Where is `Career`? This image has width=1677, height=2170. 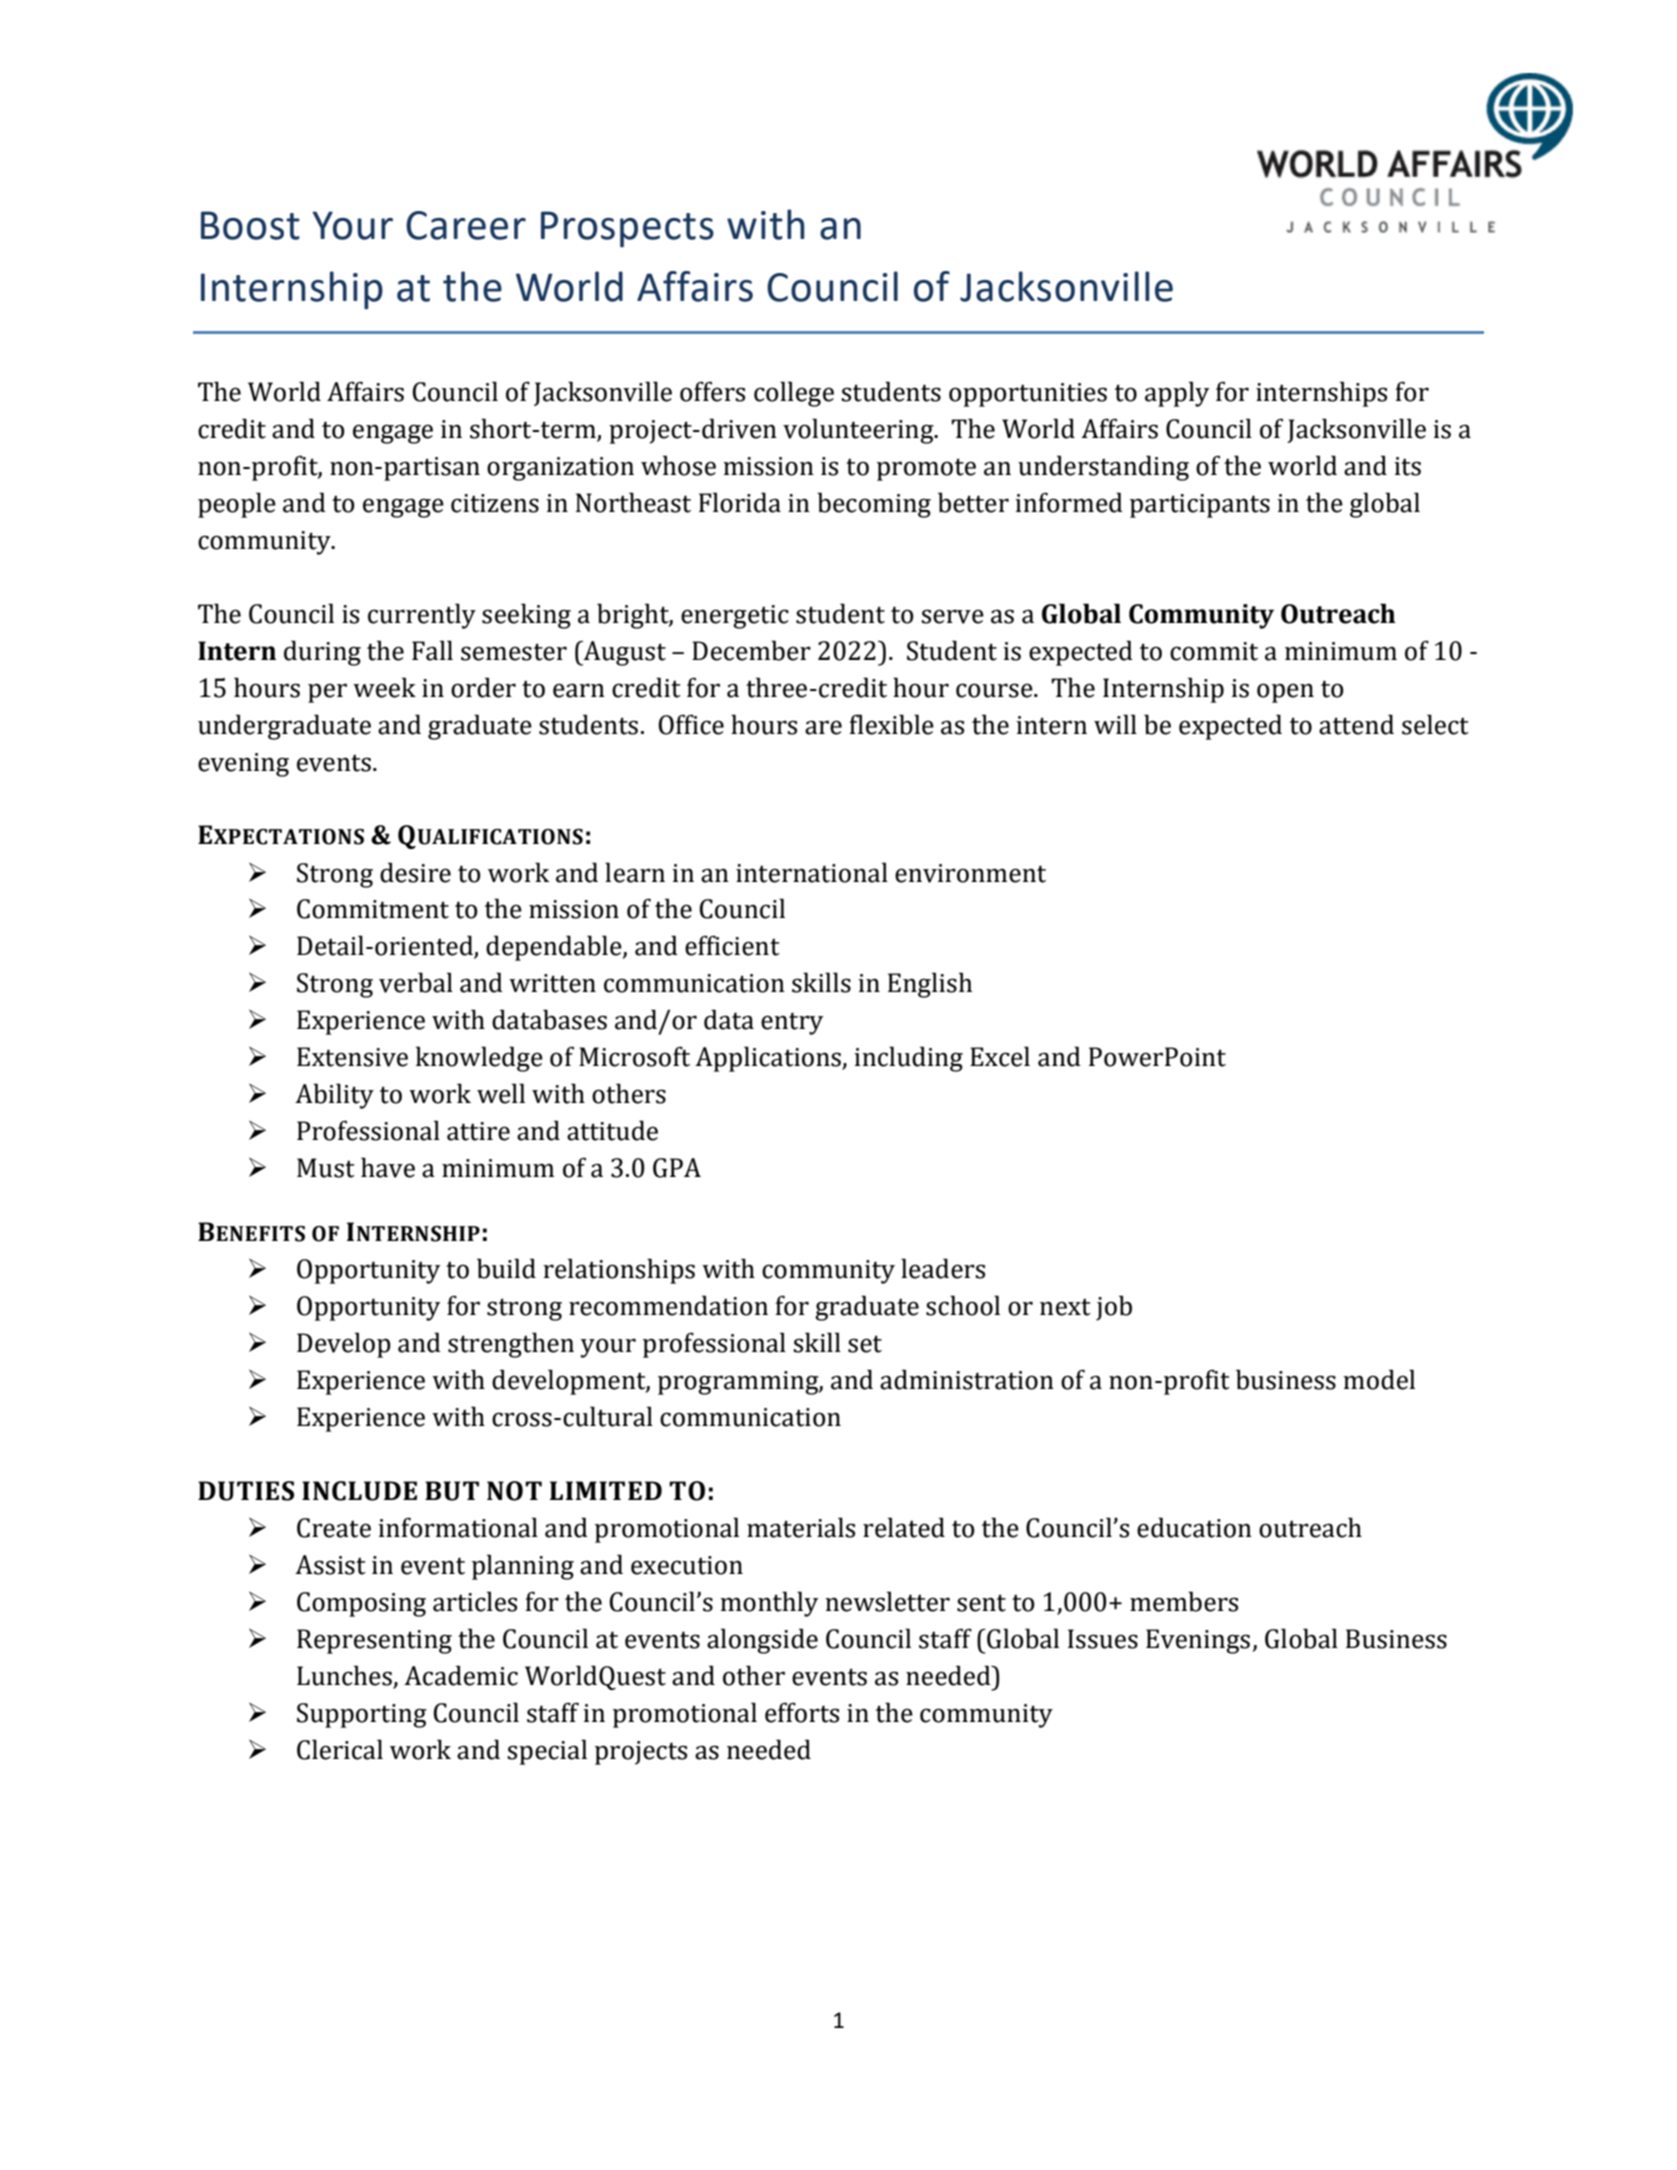 Career is located at coordinates (466, 225).
